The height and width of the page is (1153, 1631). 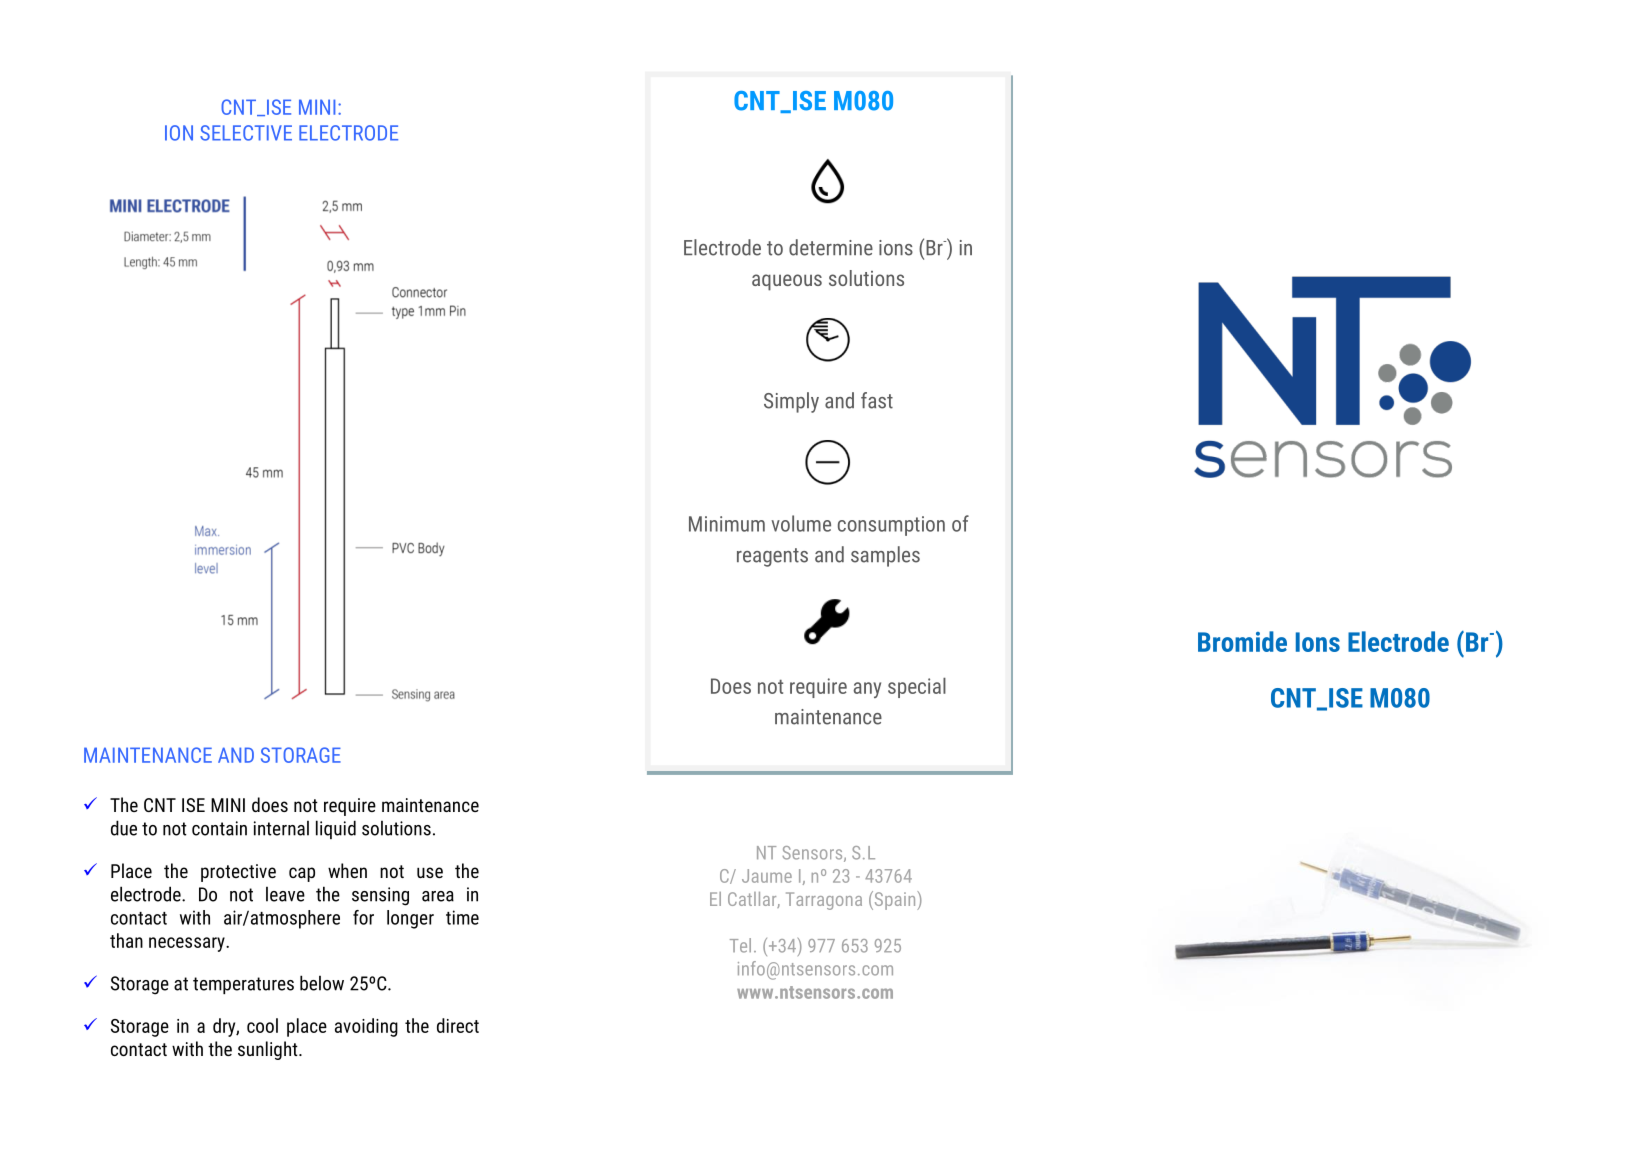 I want to click on Bromide, so click(x=1242, y=641).
